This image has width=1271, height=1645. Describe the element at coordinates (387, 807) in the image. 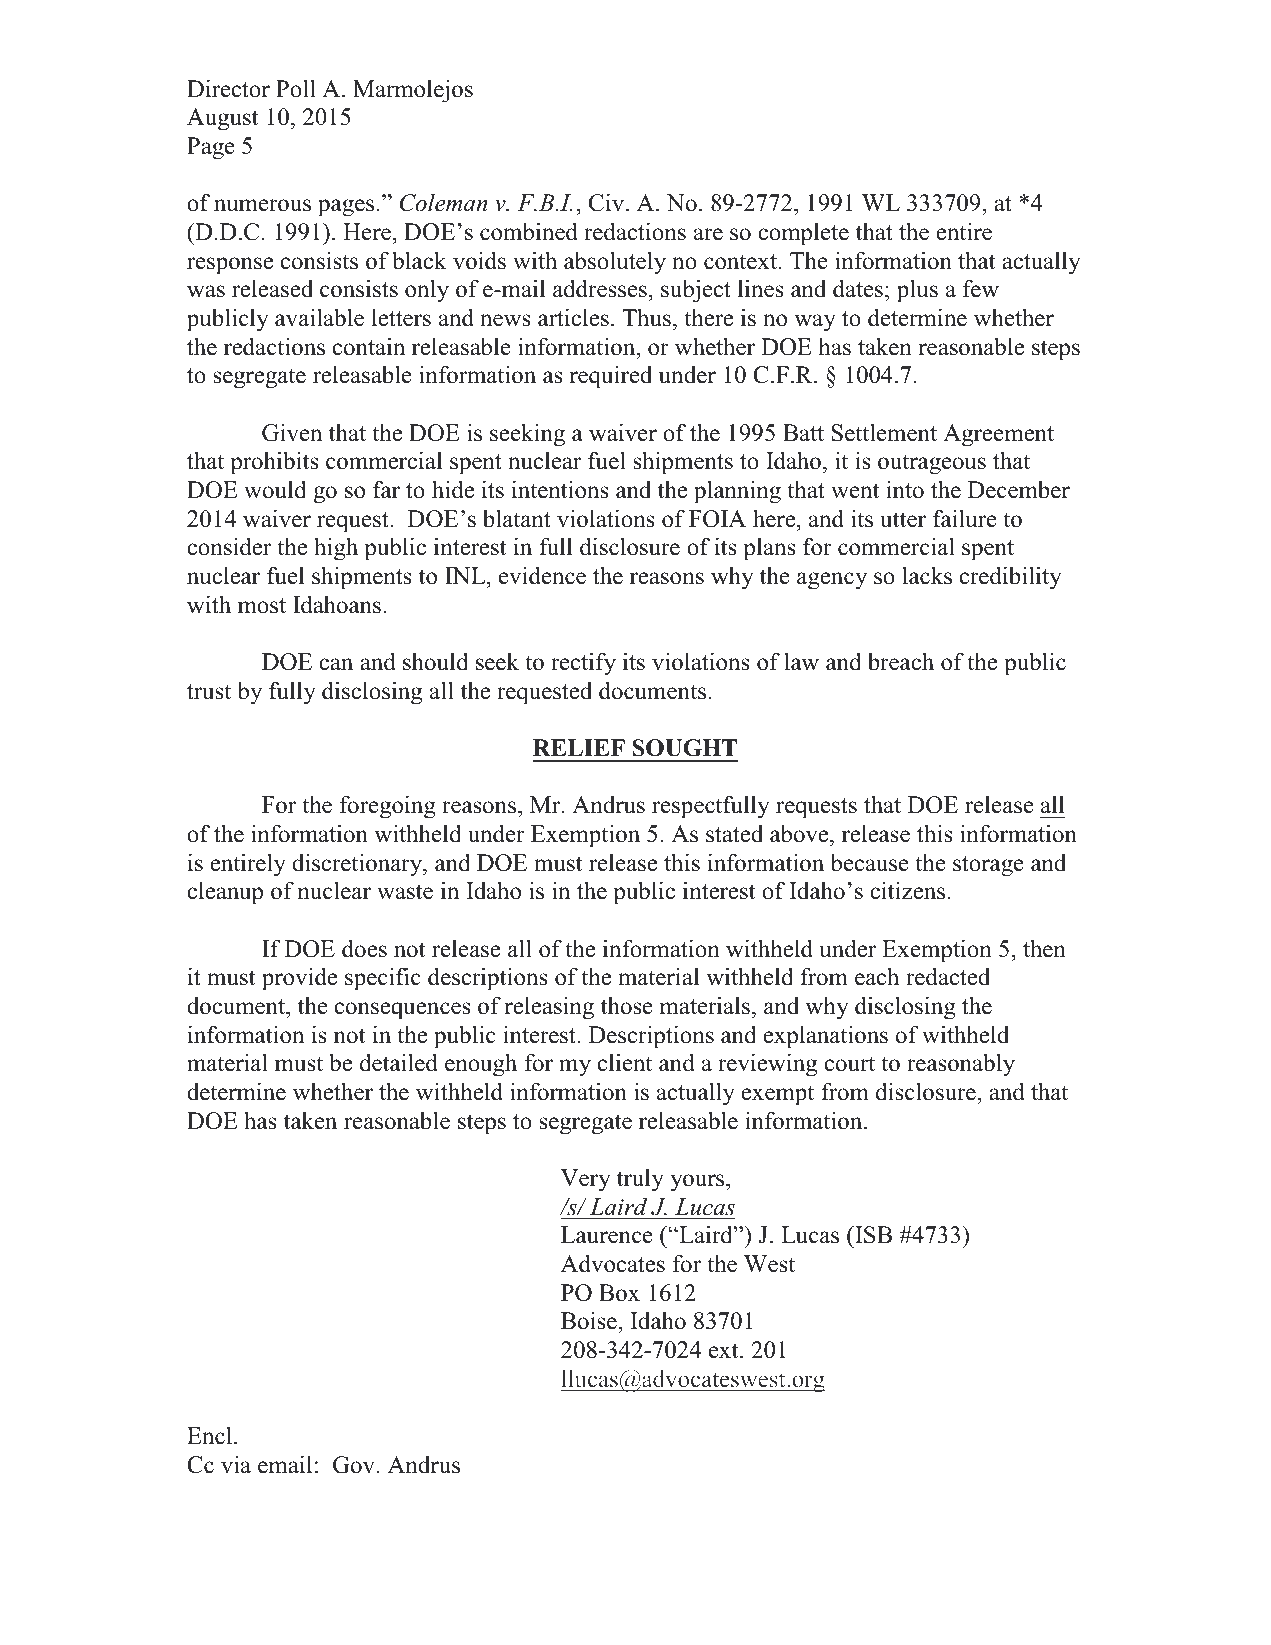

I see `foregoing` at that location.
